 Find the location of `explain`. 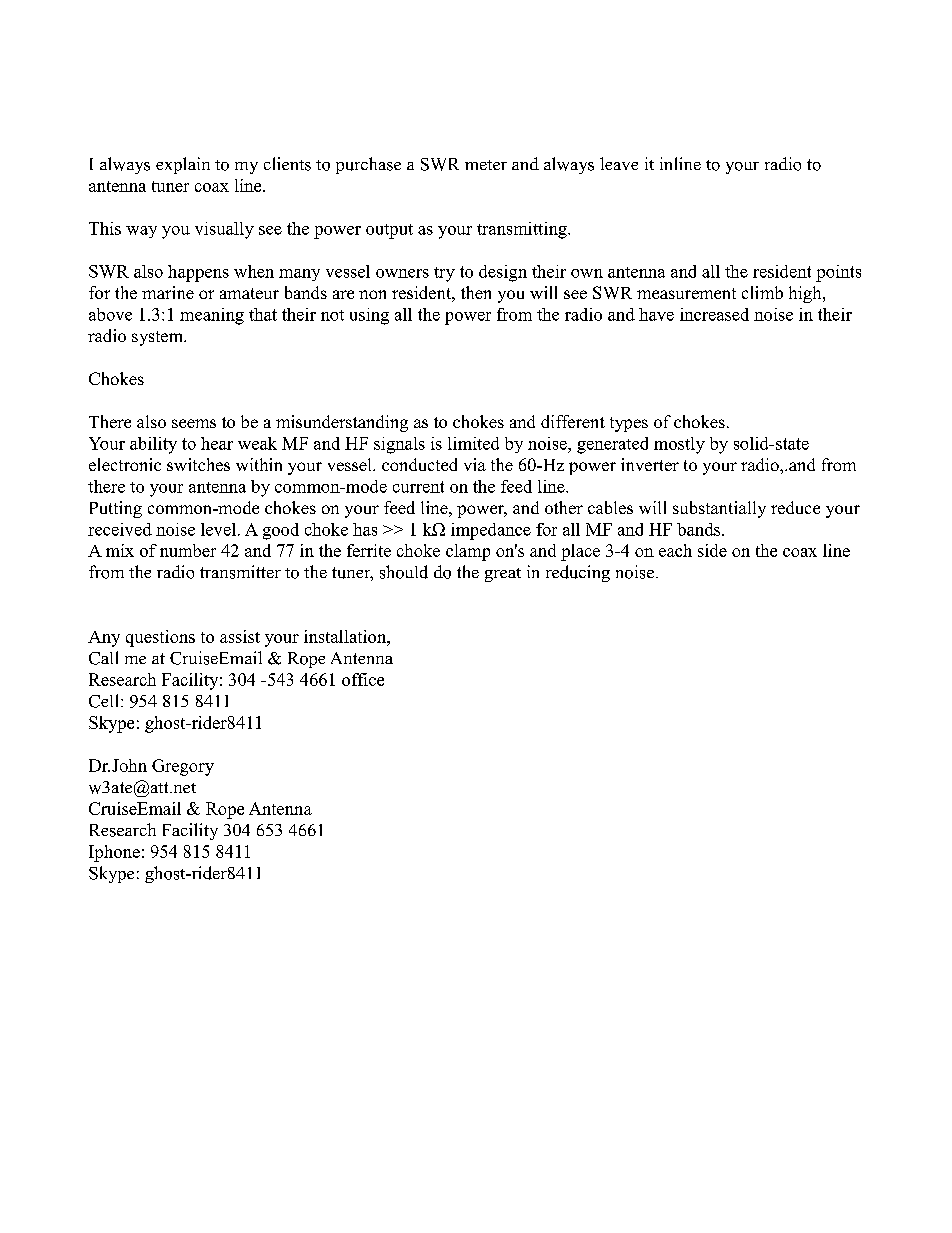

explain is located at coordinates (183, 165).
